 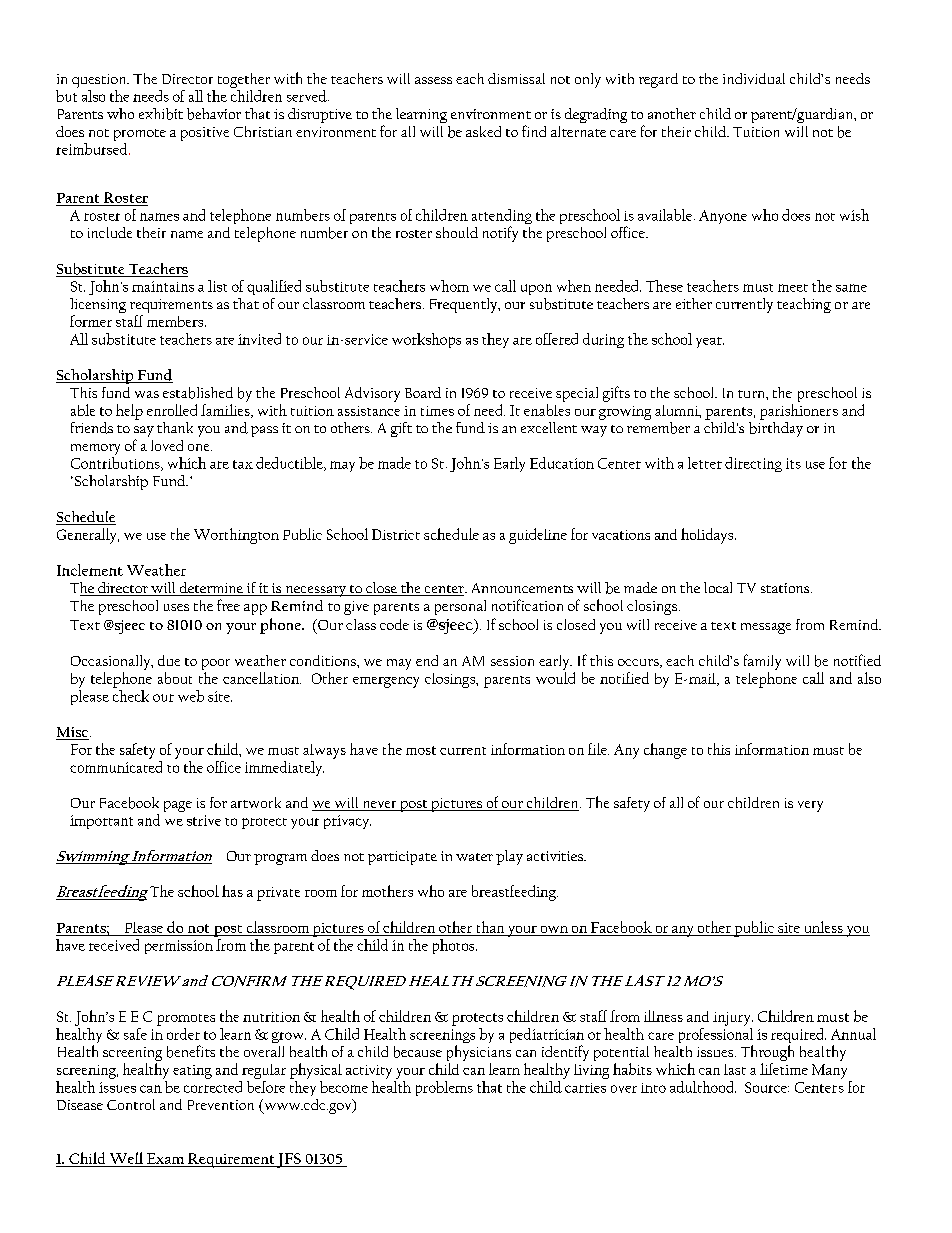 What do you see at coordinates (754, 78) in the document?
I see `individual` at bounding box center [754, 78].
